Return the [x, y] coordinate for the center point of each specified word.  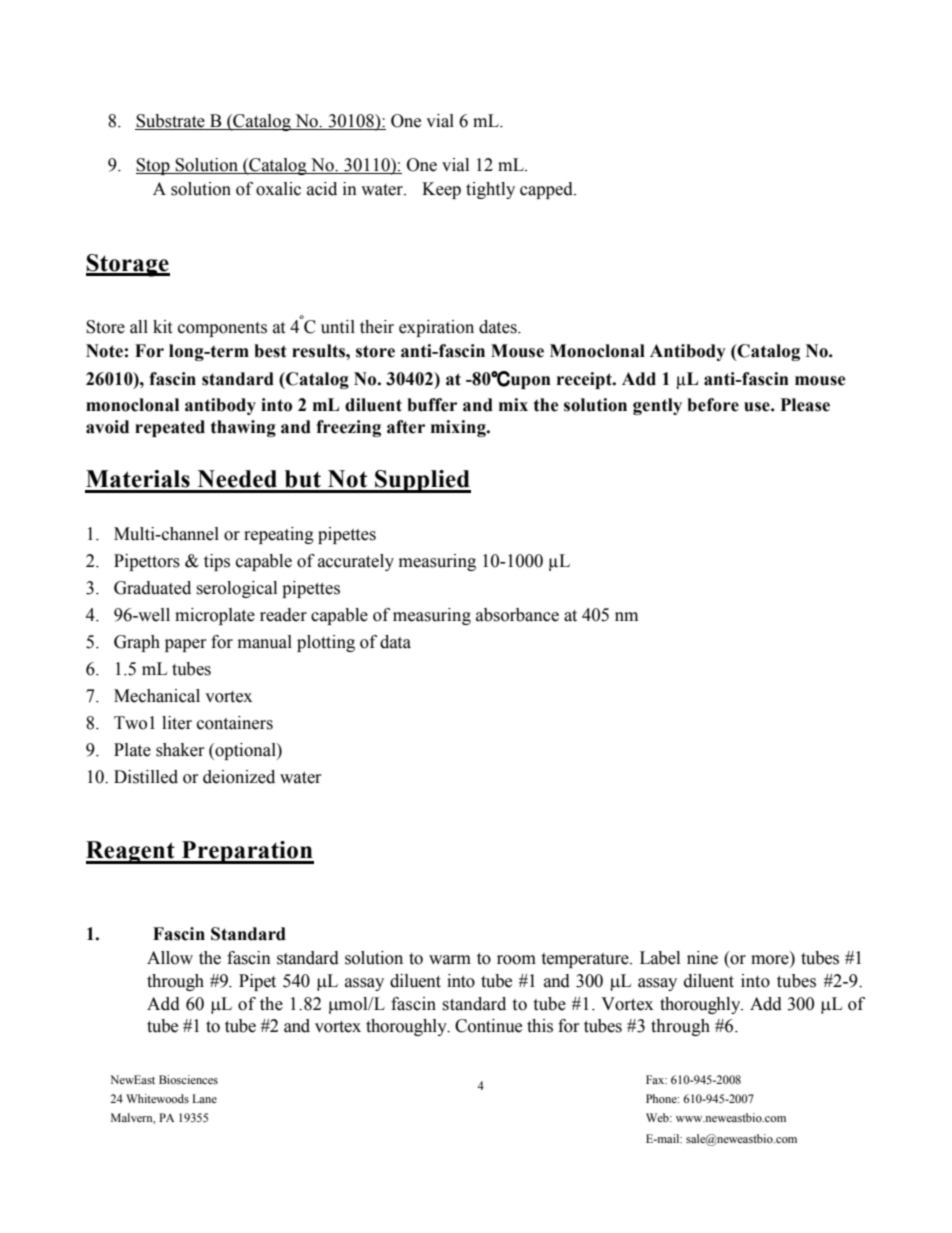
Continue [488, 1026]
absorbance [517, 615]
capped [547, 190]
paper [185, 645]
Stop [154, 166]
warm [450, 960]
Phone [662, 1098]
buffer [432, 405]
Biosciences [188, 1079]
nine [702, 958]
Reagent [131, 852]
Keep [441, 190]
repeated [170, 428]
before [713, 405]
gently [657, 406]
